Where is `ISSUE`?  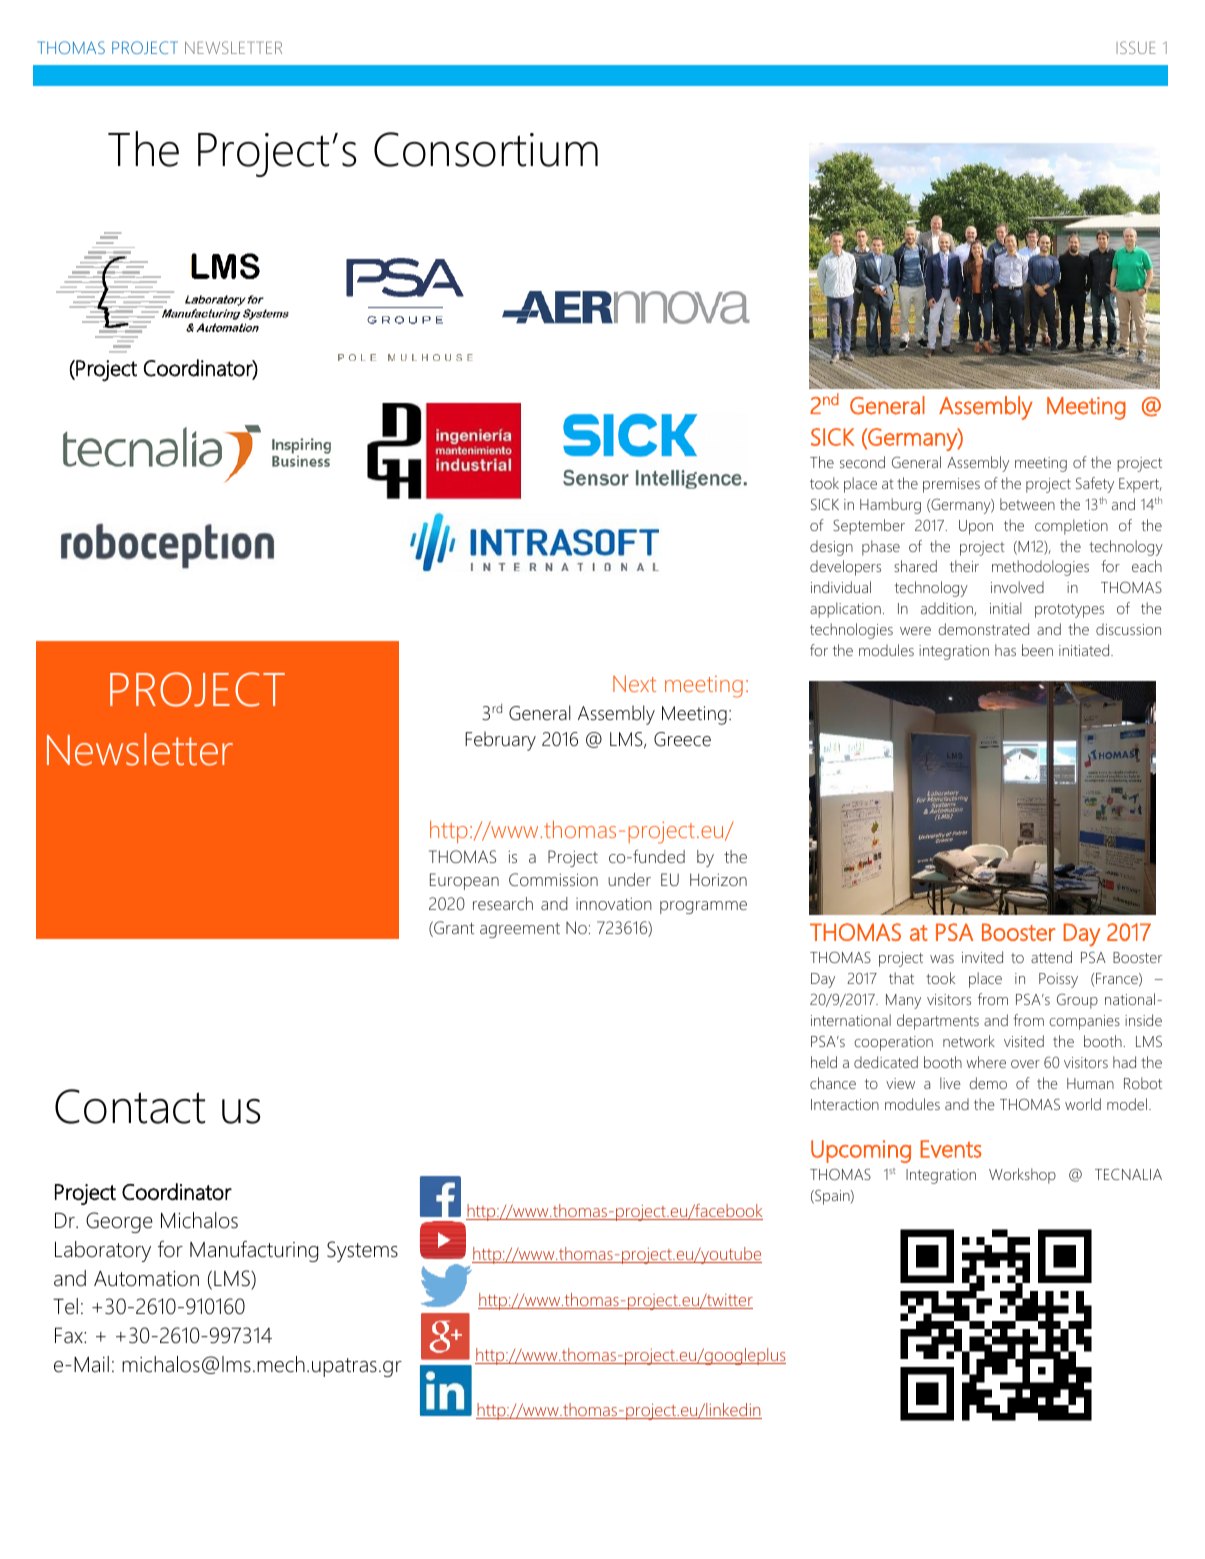 ISSUE is located at coordinates (1136, 47).
